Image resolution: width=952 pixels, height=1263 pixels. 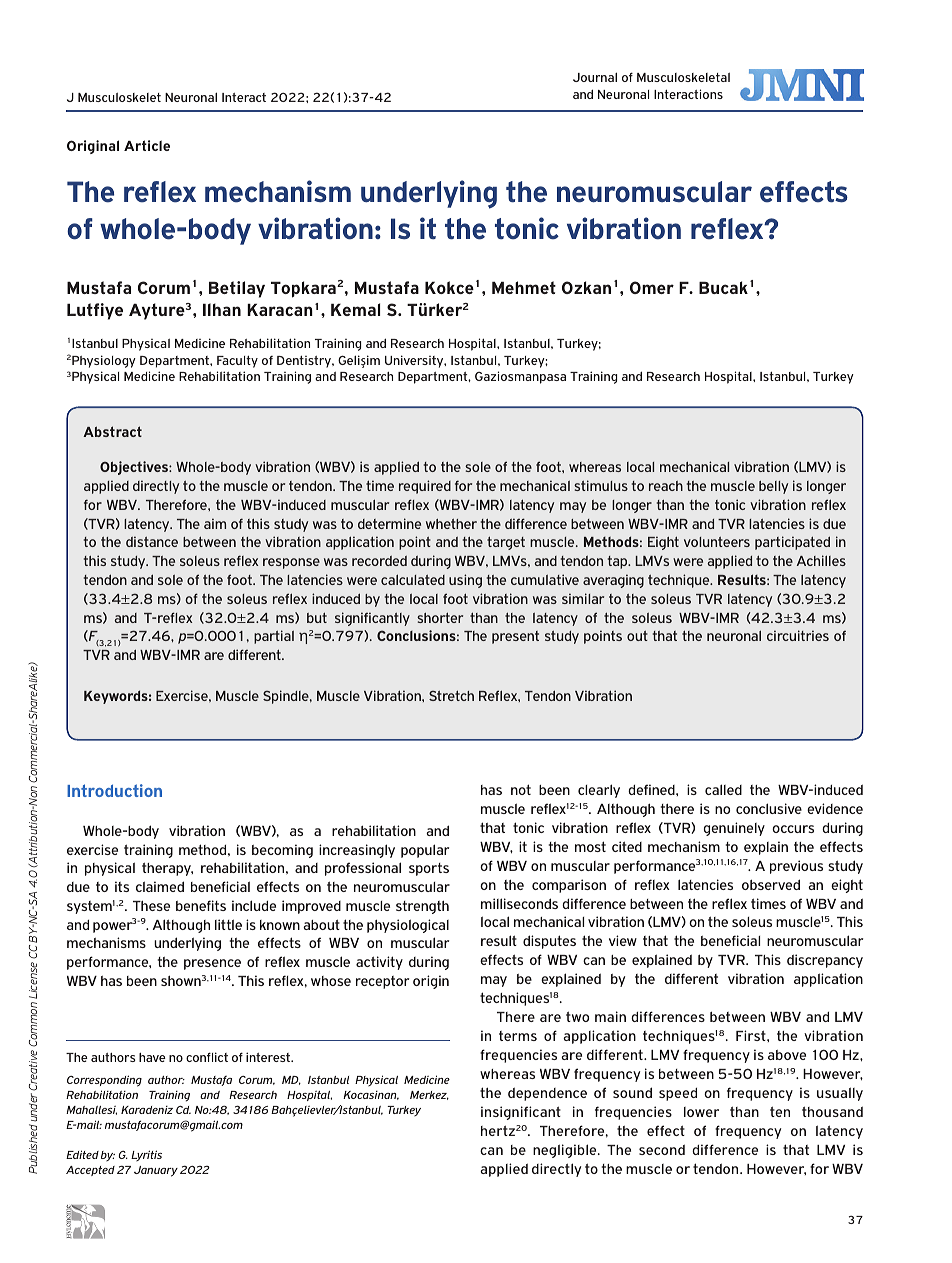 I want to click on Journal, so click(x=595, y=77).
